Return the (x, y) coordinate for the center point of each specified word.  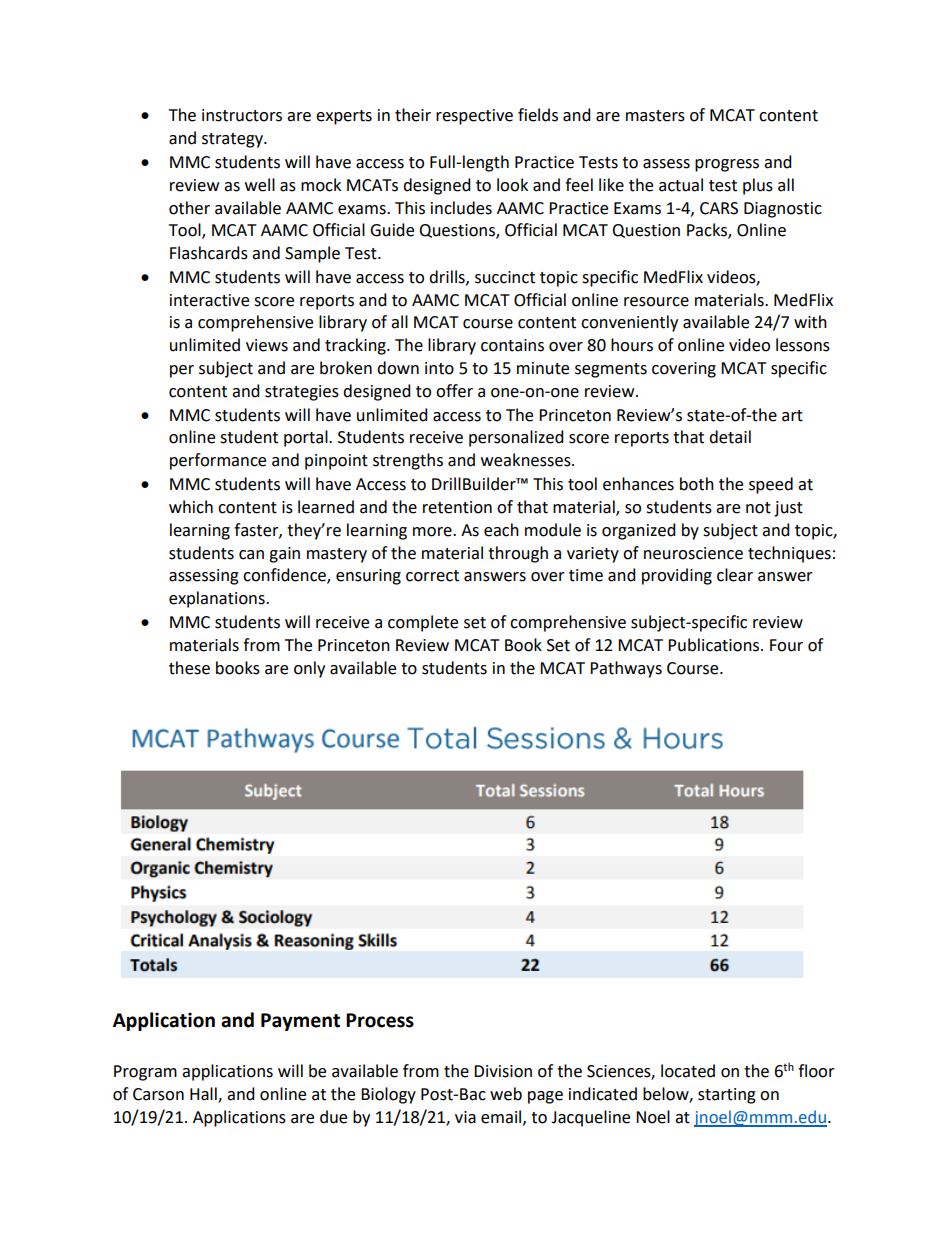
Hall (204, 1095)
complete (423, 623)
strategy (233, 140)
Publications (715, 645)
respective (474, 117)
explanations (218, 599)
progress (727, 165)
